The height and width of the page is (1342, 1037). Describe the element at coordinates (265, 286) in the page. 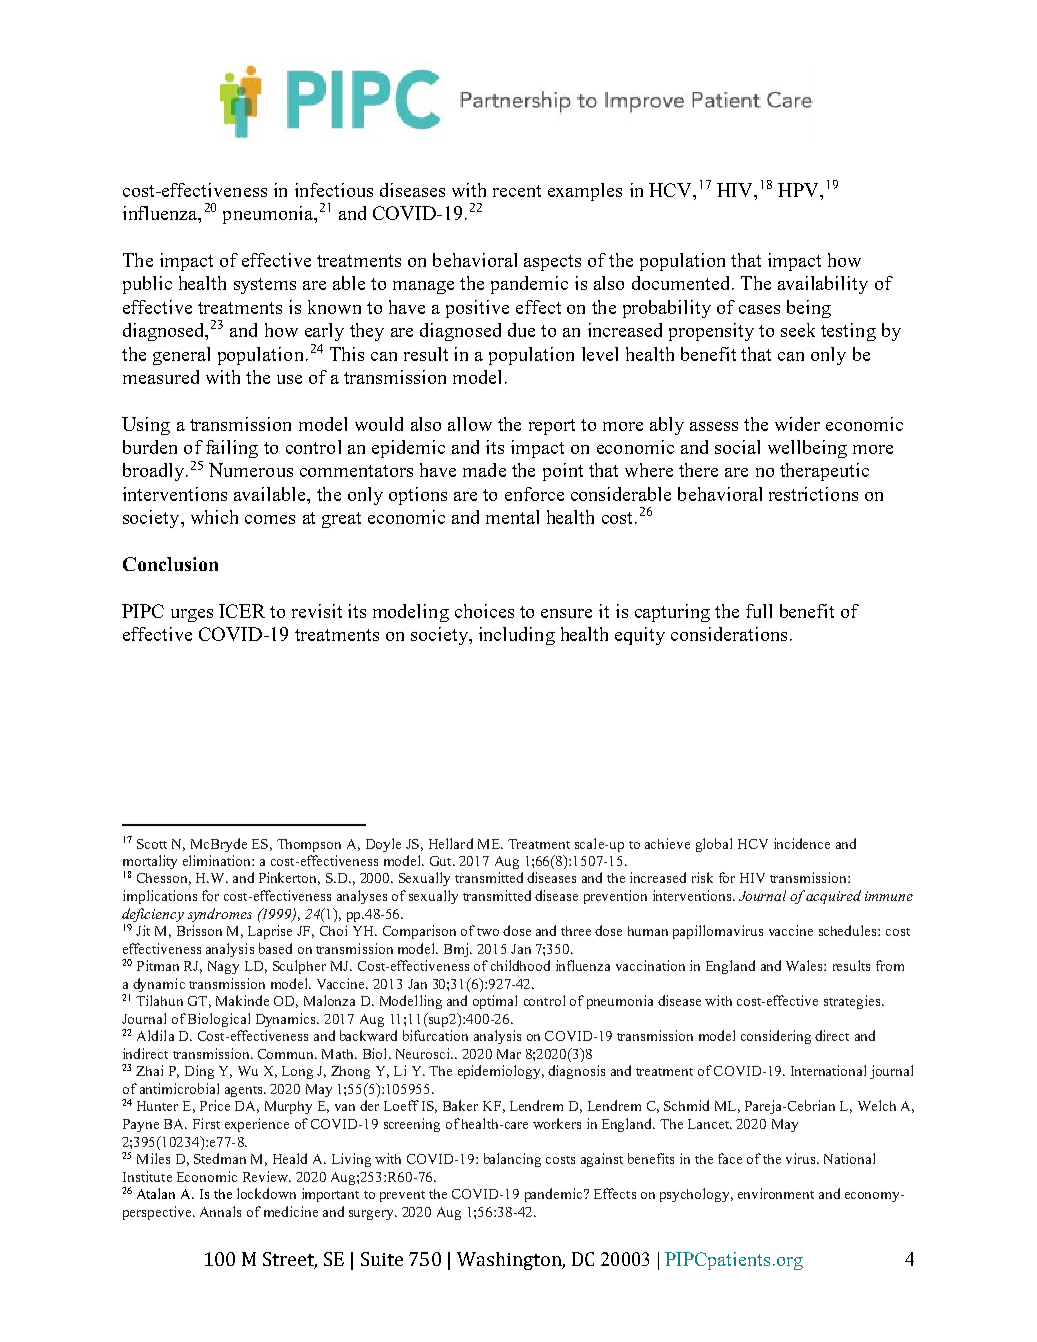

I see `systems` at that location.
